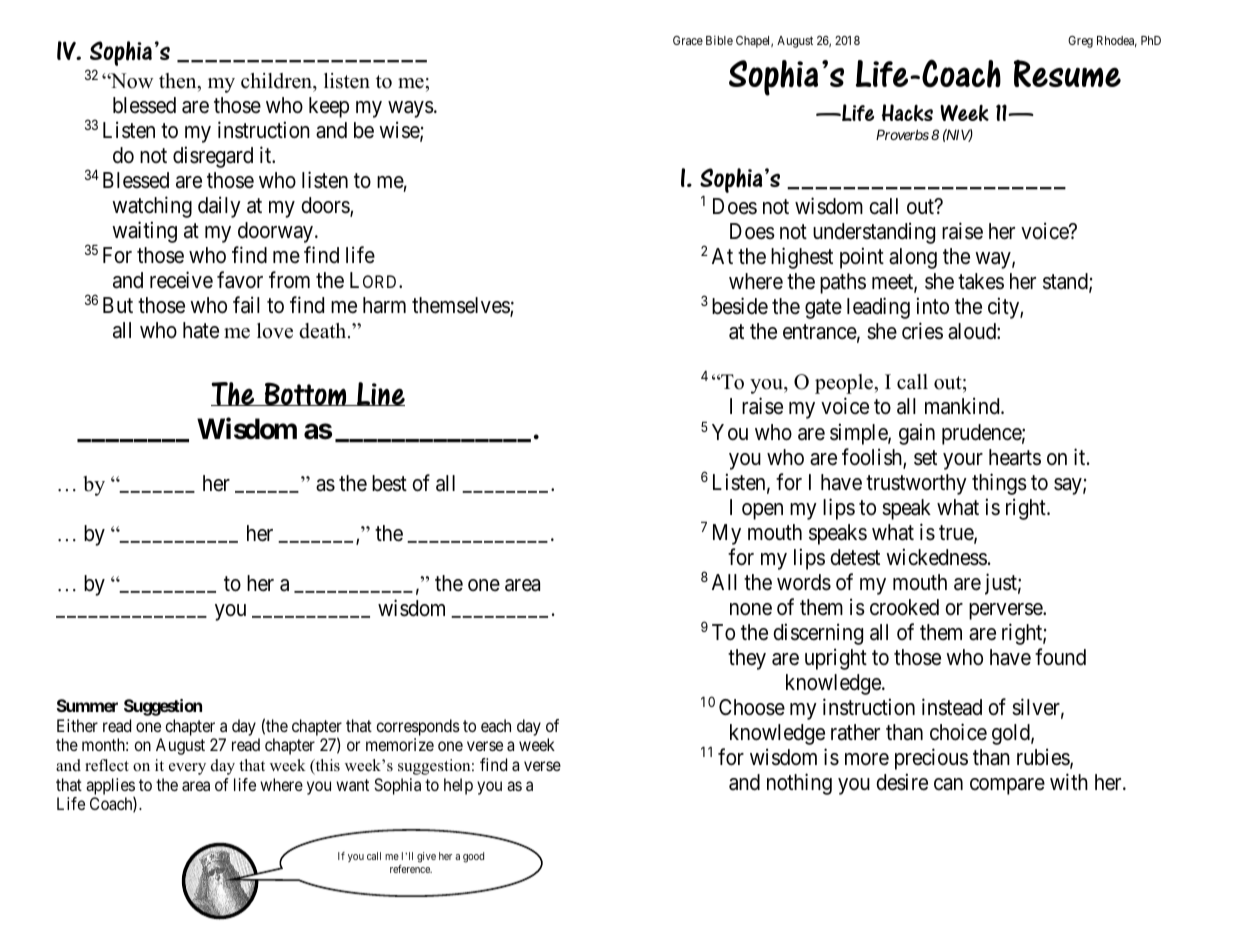 This page has width=1233, height=952. Describe the element at coordinates (277, 81) in the page. I see `children` at that location.
